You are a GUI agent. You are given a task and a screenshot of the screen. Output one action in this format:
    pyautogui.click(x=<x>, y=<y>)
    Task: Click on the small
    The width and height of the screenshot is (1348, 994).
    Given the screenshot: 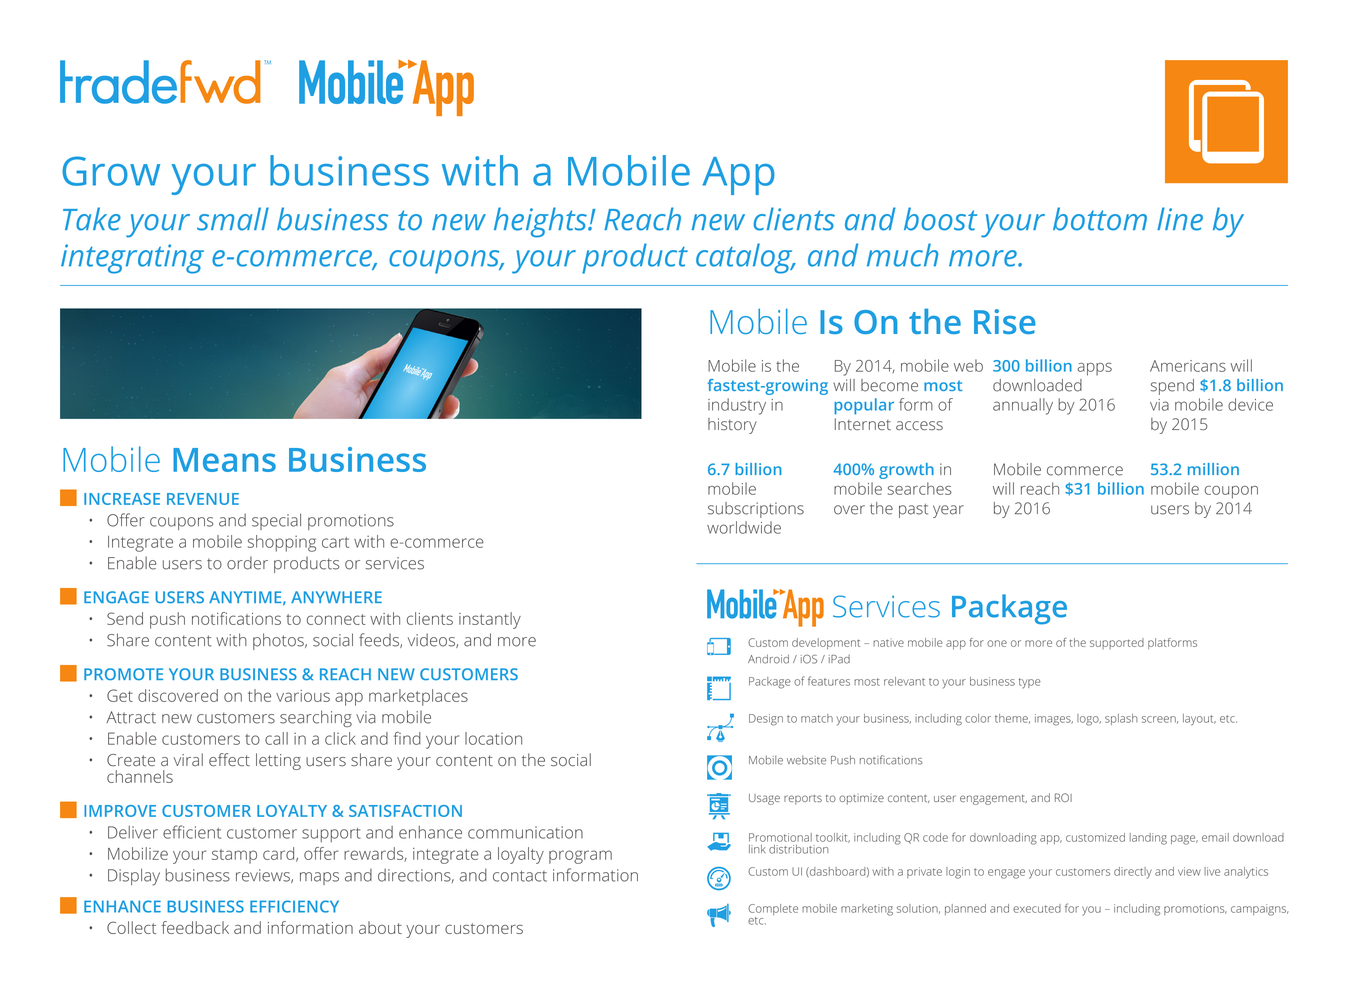 What is the action you would take?
    pyautogui.click(x=233, y=219)
